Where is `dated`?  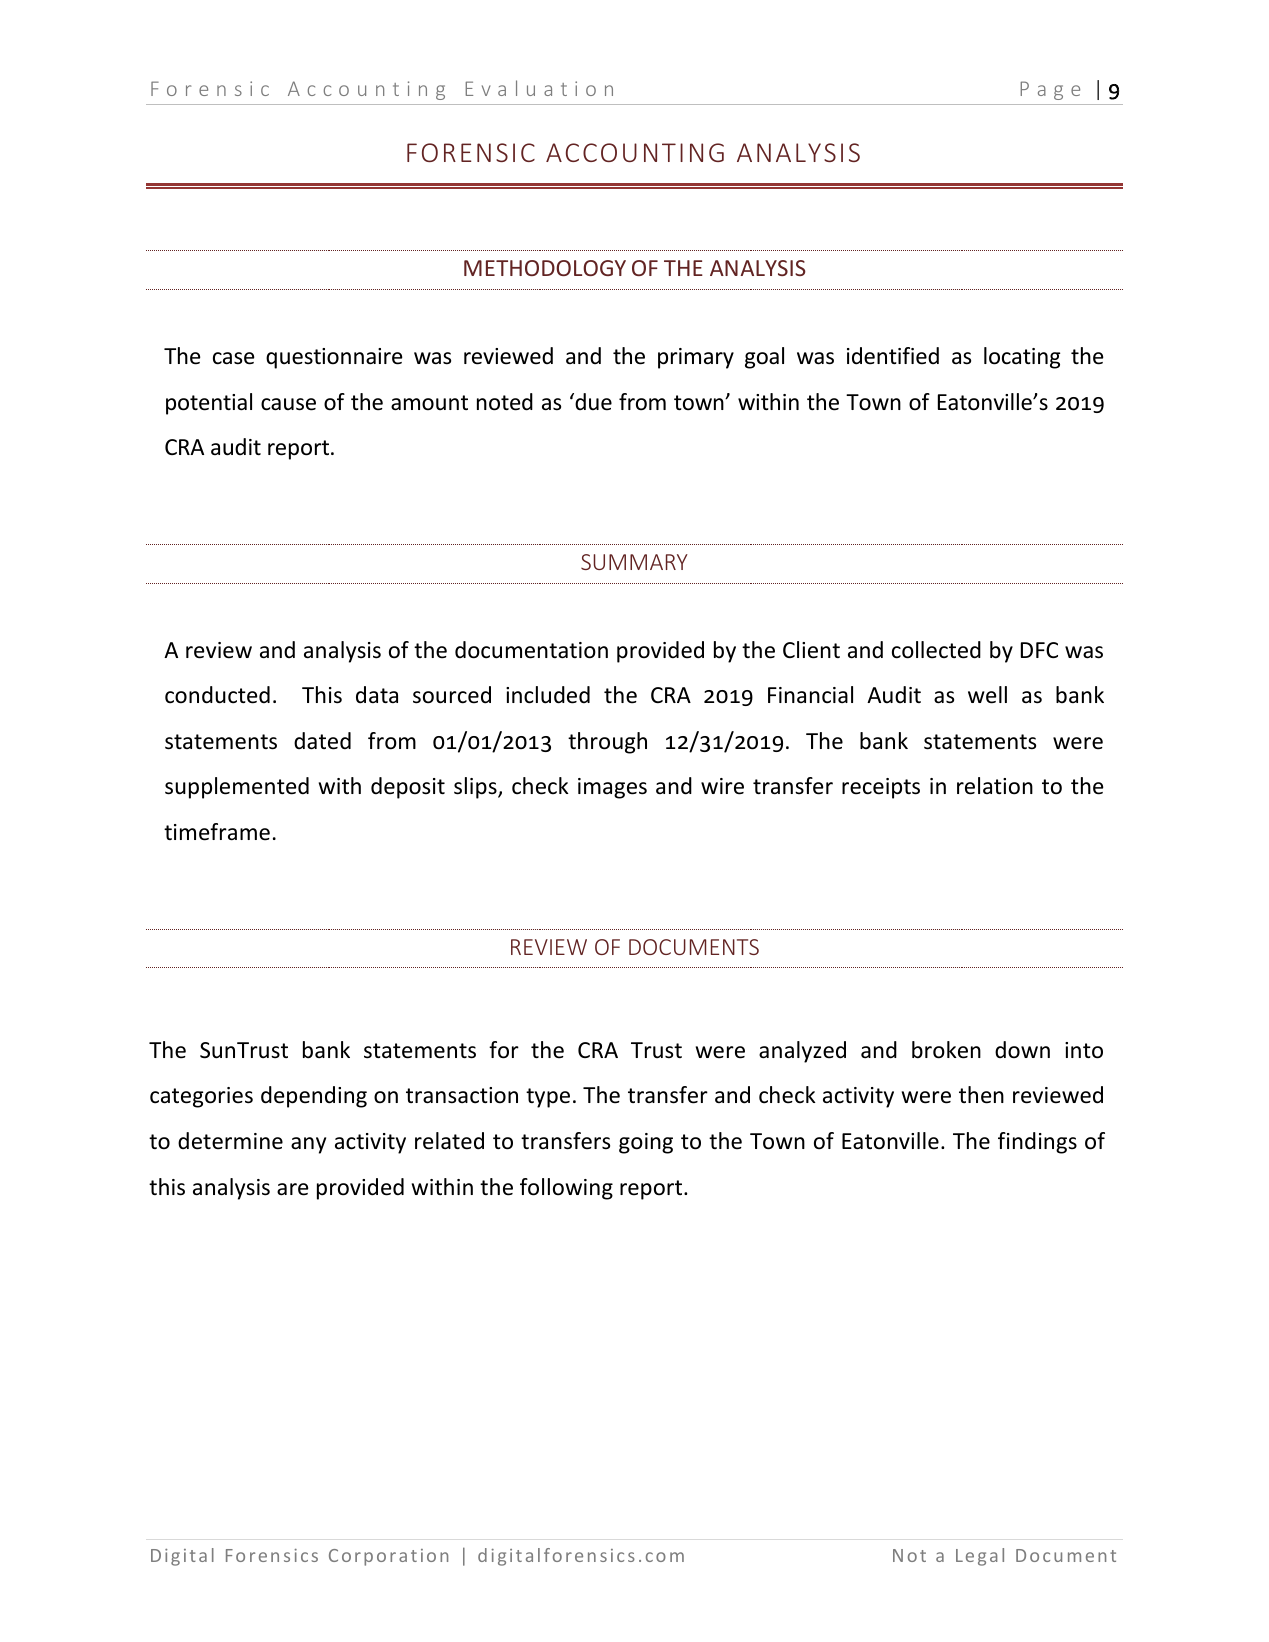 dated is located at coordinates (322, 741).
